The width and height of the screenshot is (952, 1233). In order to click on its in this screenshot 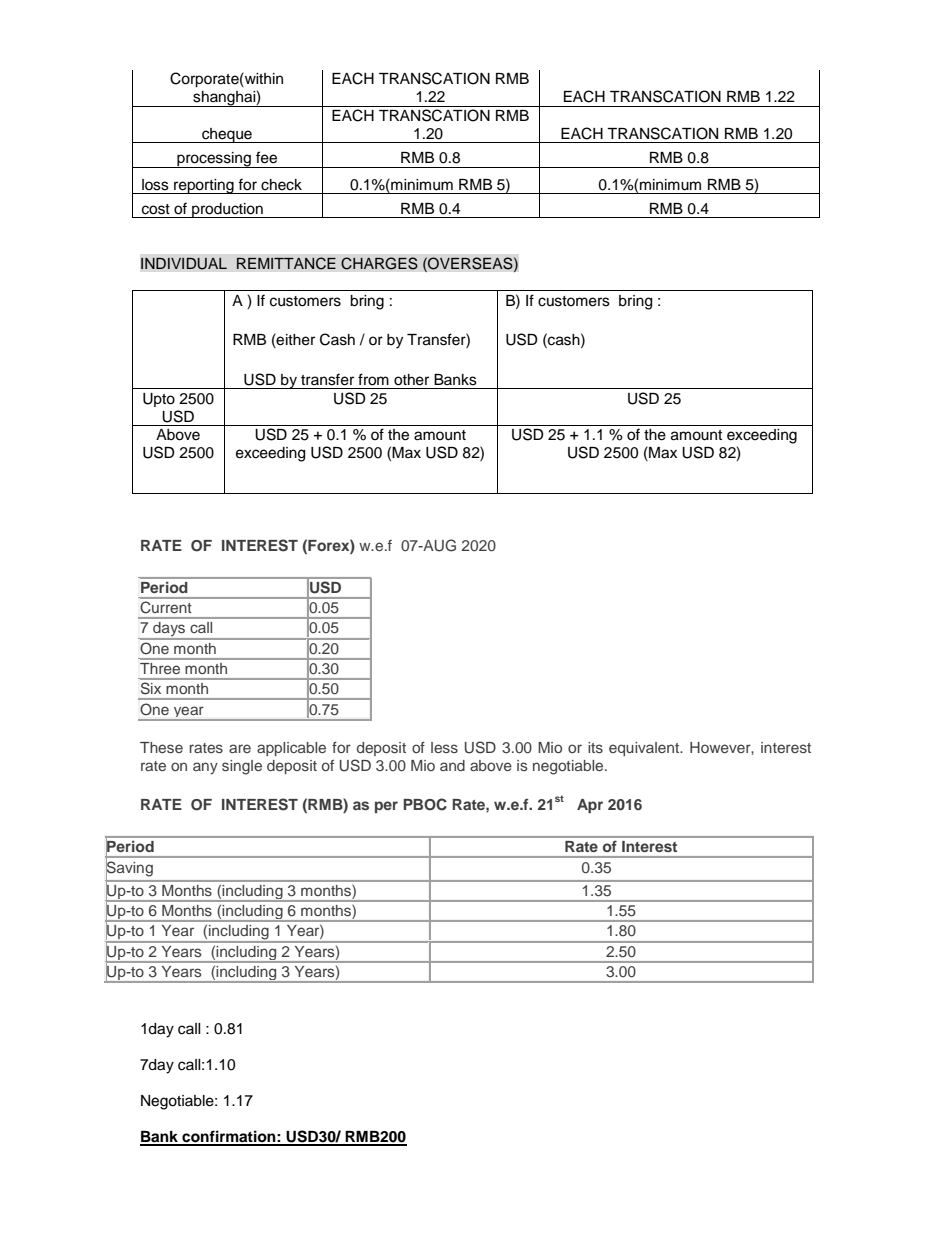, I will do `click(595, 747)`.
